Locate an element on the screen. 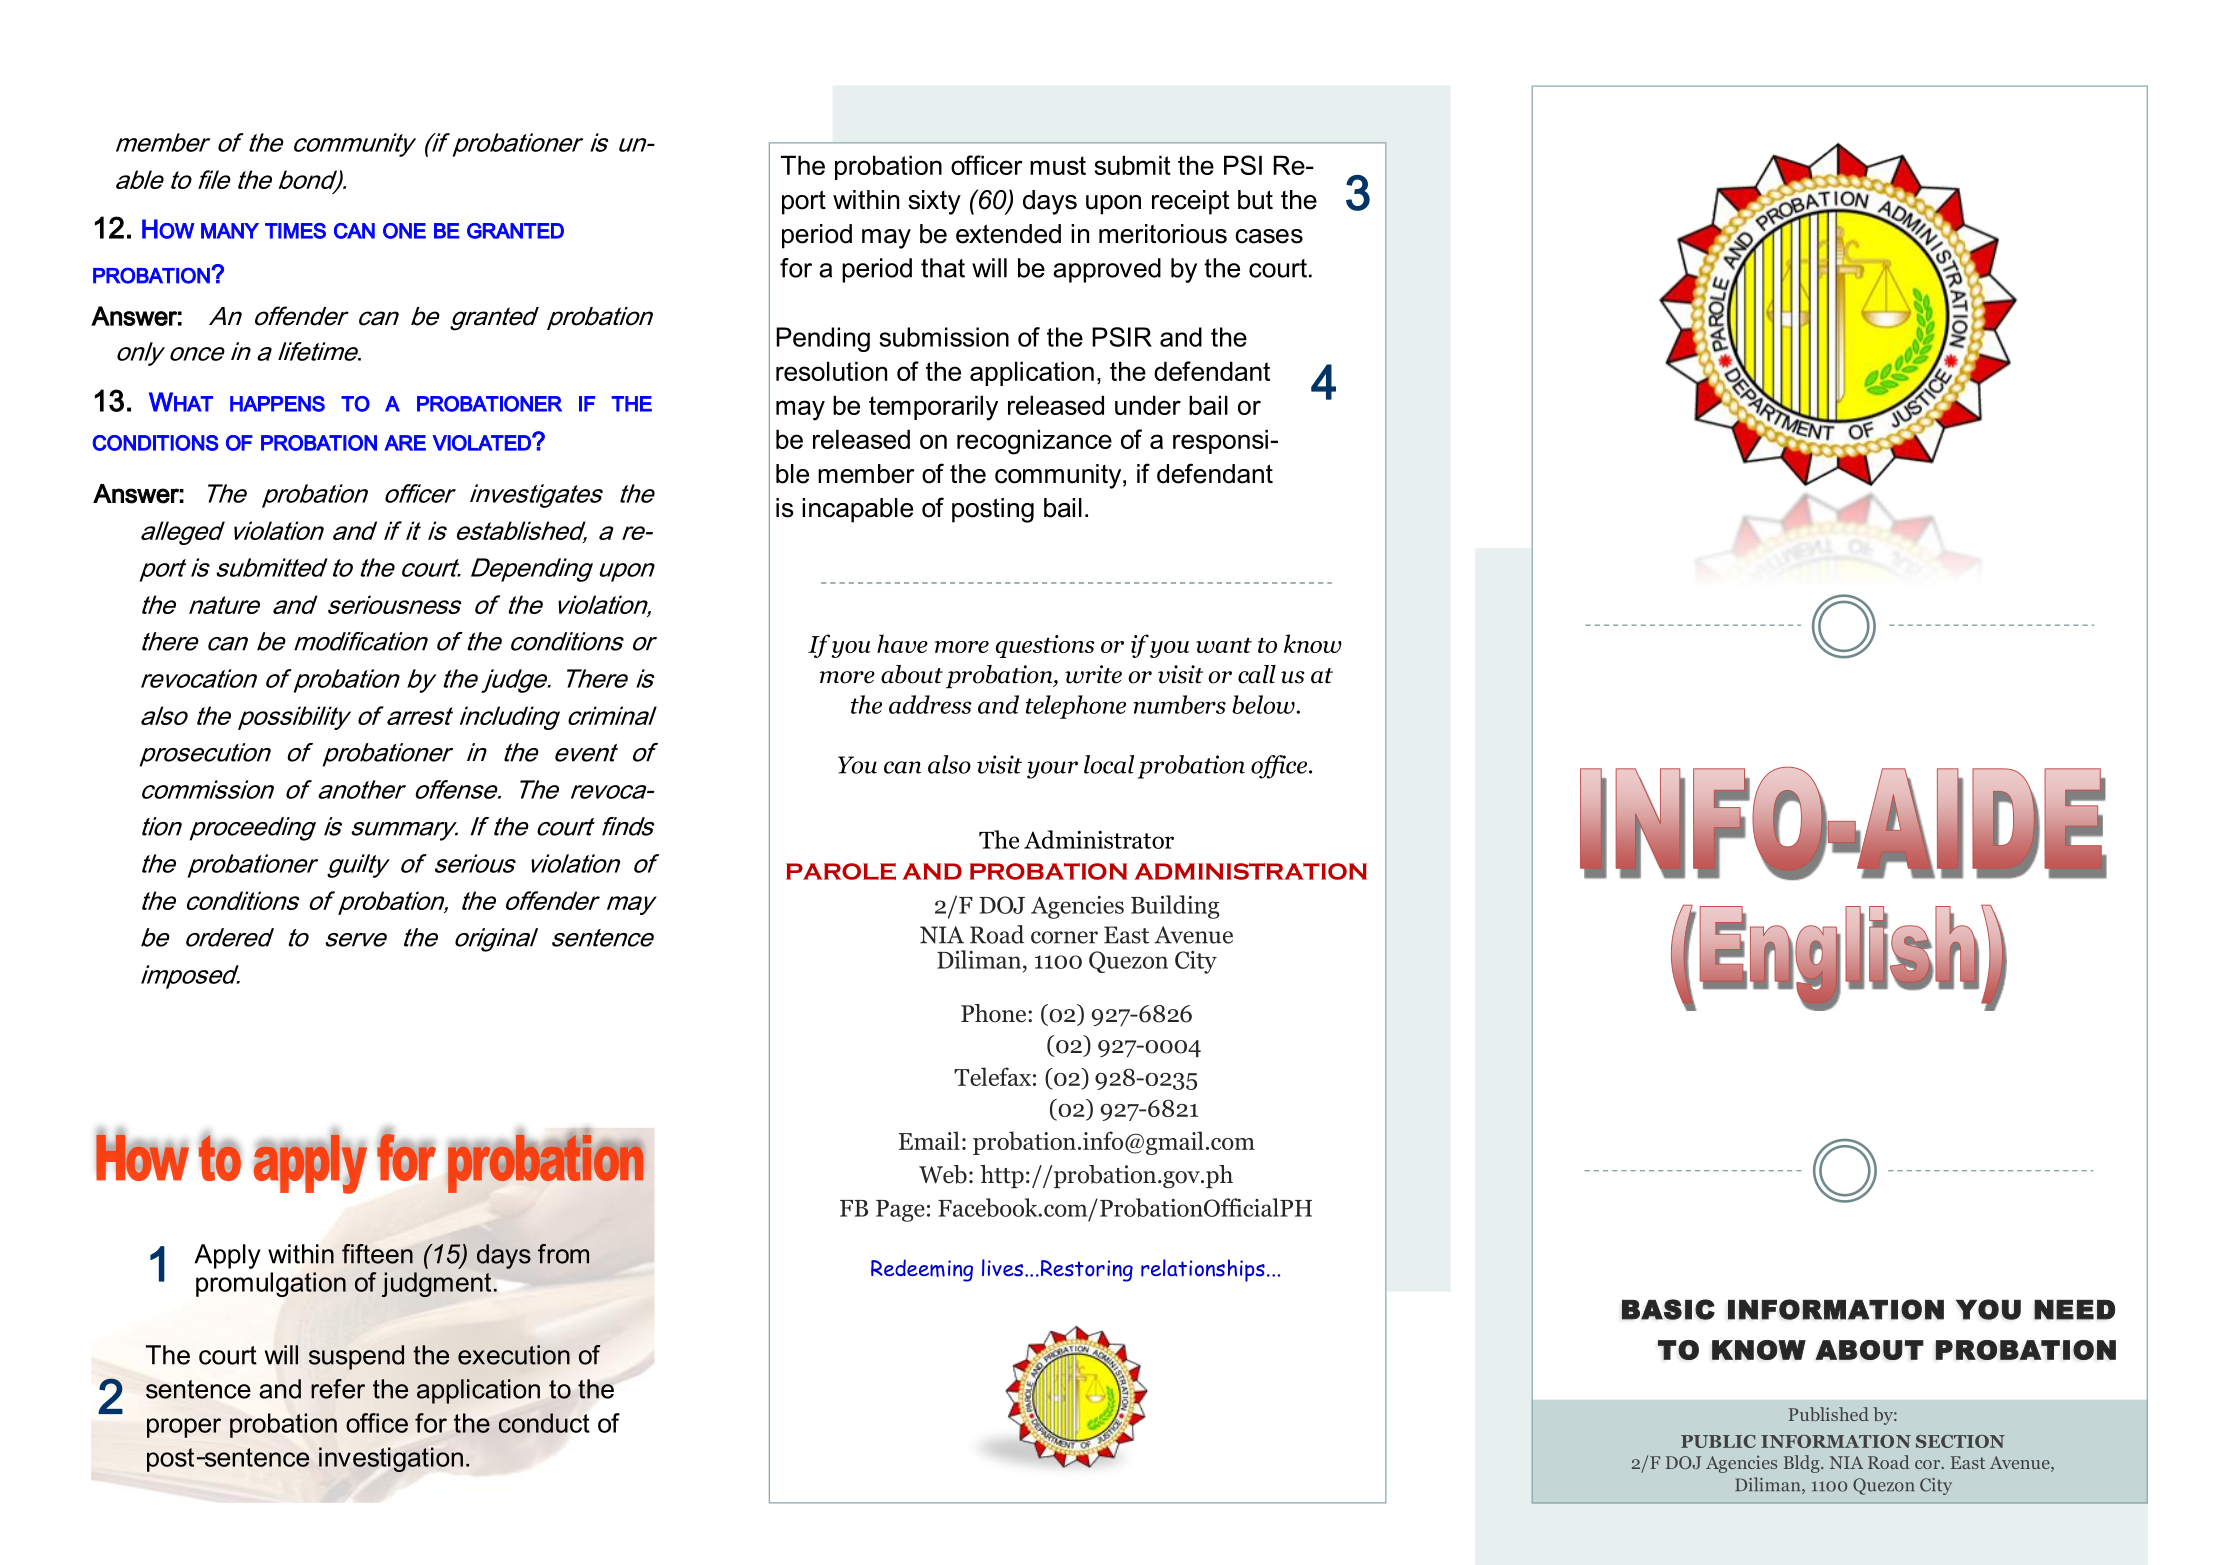  receipt is located at coordinates (1190, 202).
